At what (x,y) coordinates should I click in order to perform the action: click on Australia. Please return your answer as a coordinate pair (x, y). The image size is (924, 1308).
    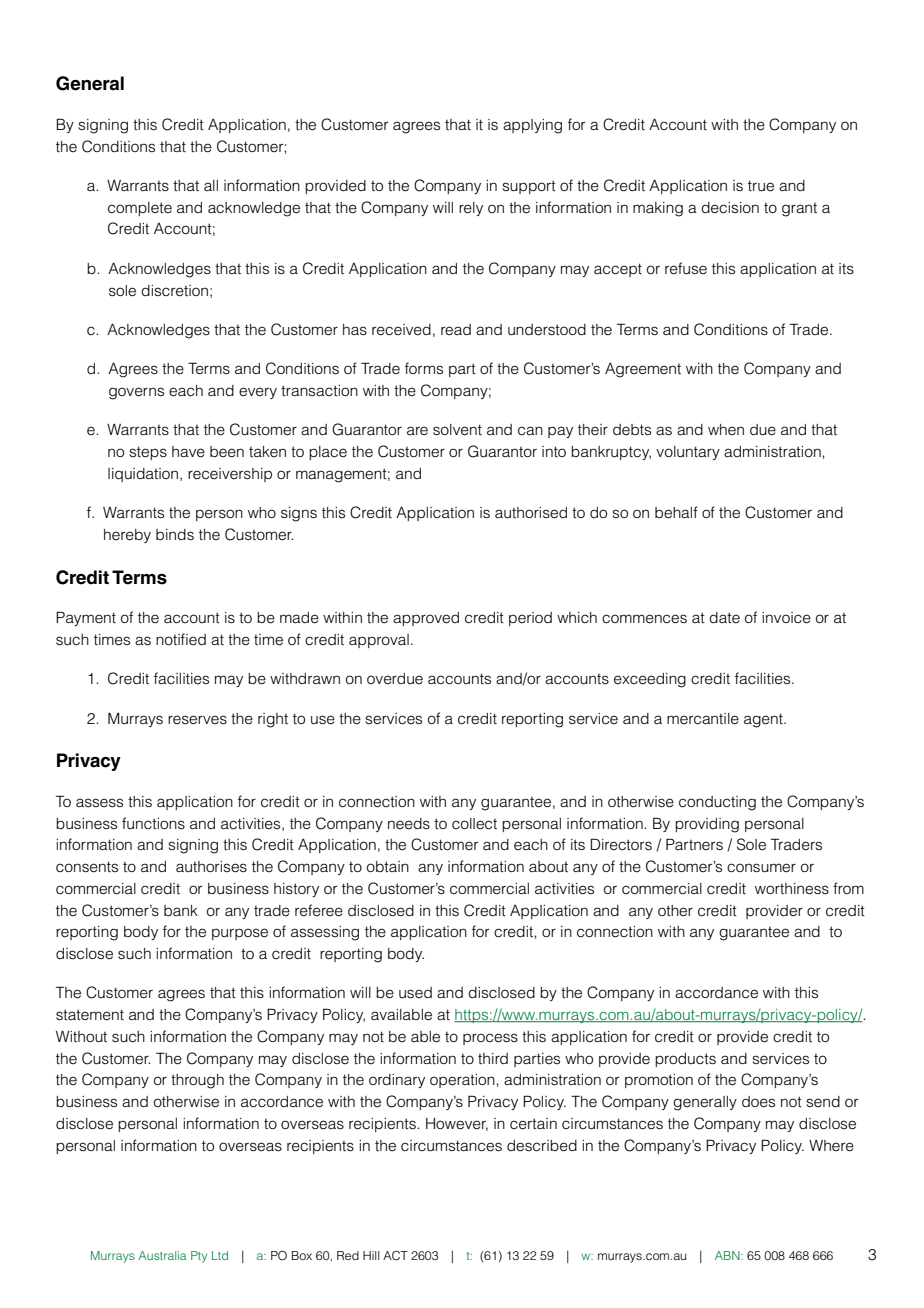
    Looking at the image, I should click on (162, 1255).
